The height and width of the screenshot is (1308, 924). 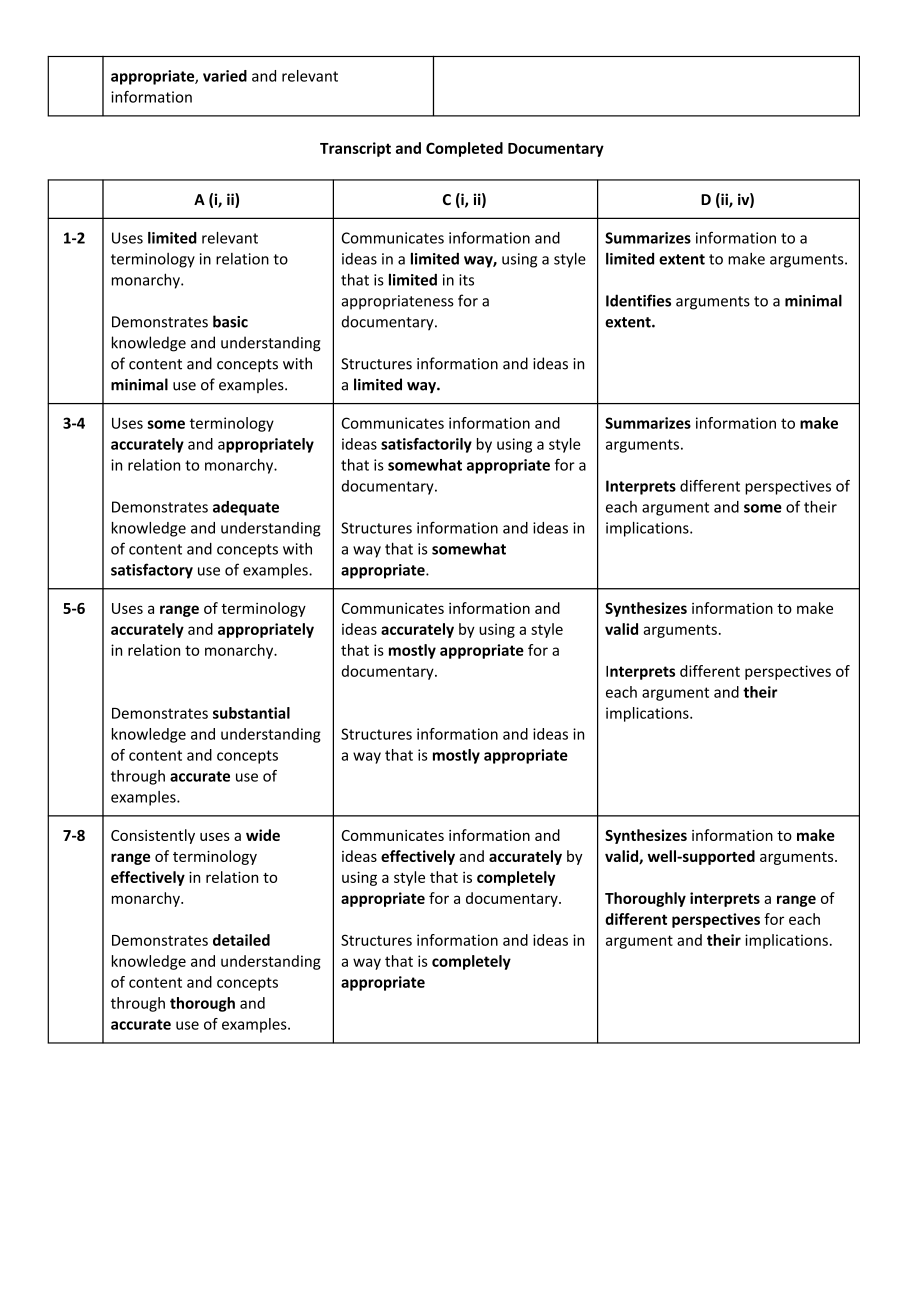 What do you see at coordinates (152, 571) in the screenshot?
I see `satisfactory` at bounding box center [152, 571].
